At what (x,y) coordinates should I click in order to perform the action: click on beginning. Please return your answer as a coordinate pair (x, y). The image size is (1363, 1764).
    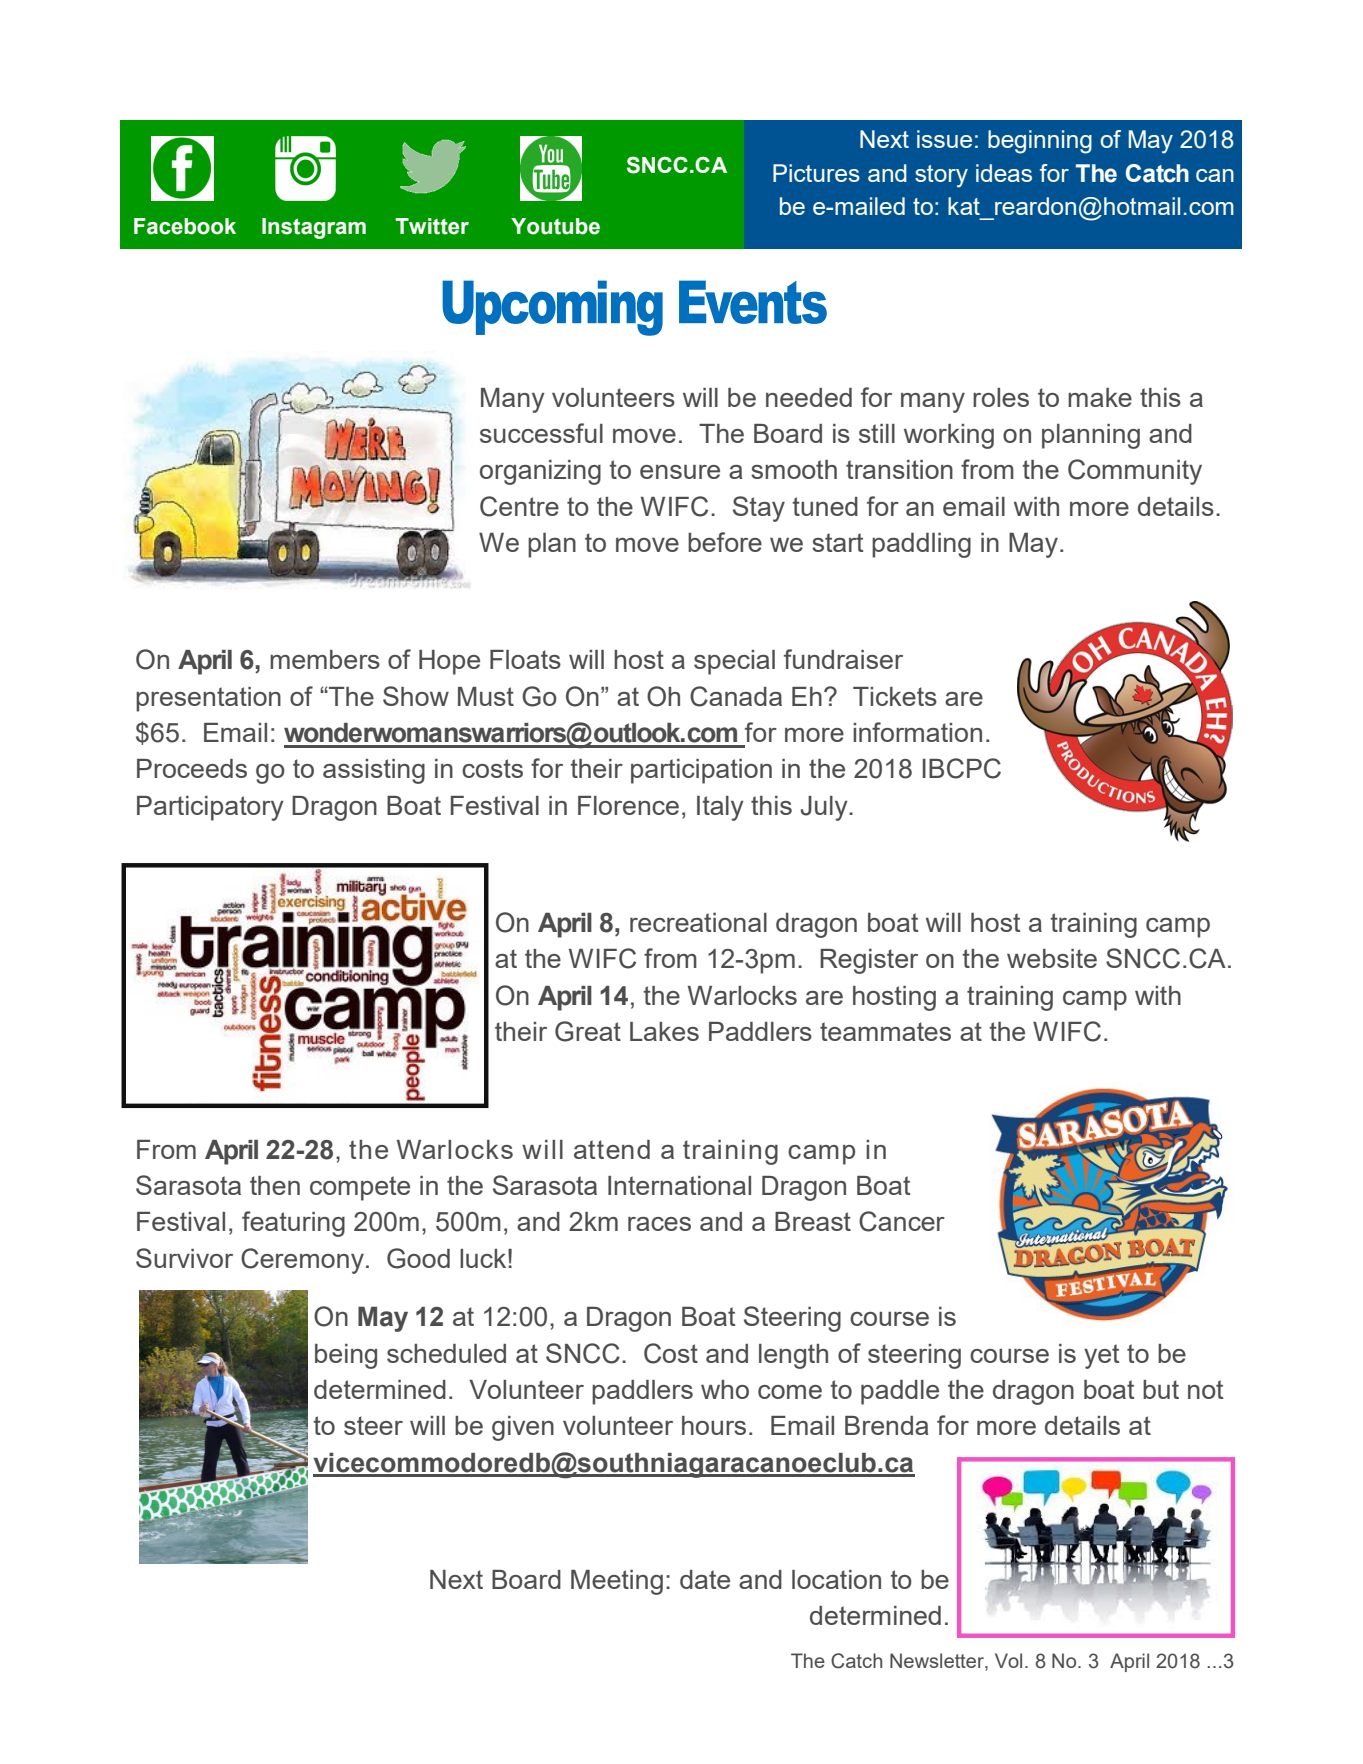
    Looking at the image, I should click on (1040, 142).
